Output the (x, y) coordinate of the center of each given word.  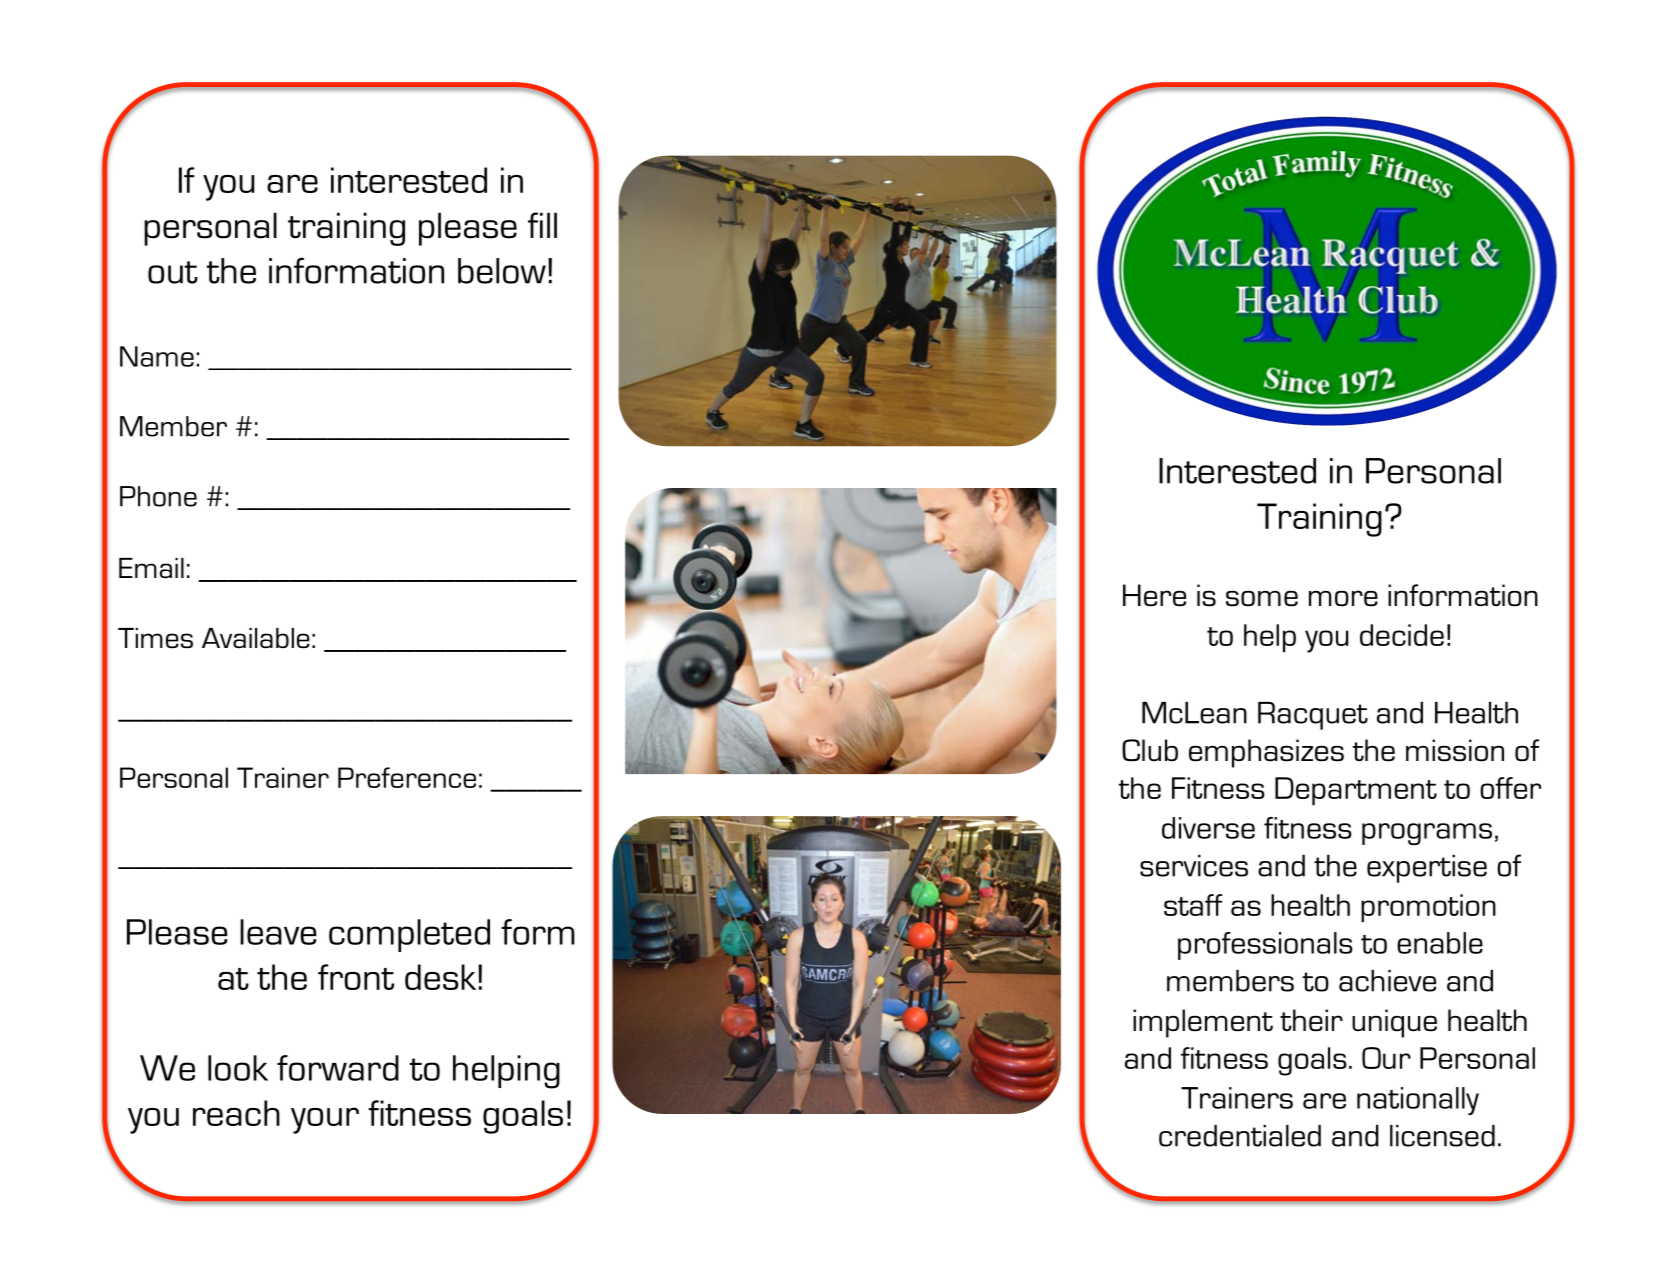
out (173, 272)
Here (1154, 595)
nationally (1418, 1101)
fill (542, 225)
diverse (1208, 828)
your (325, 1120)
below (502, 271)
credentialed (1240, 1136)
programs (1427, 834)
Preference (407, 777)
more (1343, 598)
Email (151, 568)
